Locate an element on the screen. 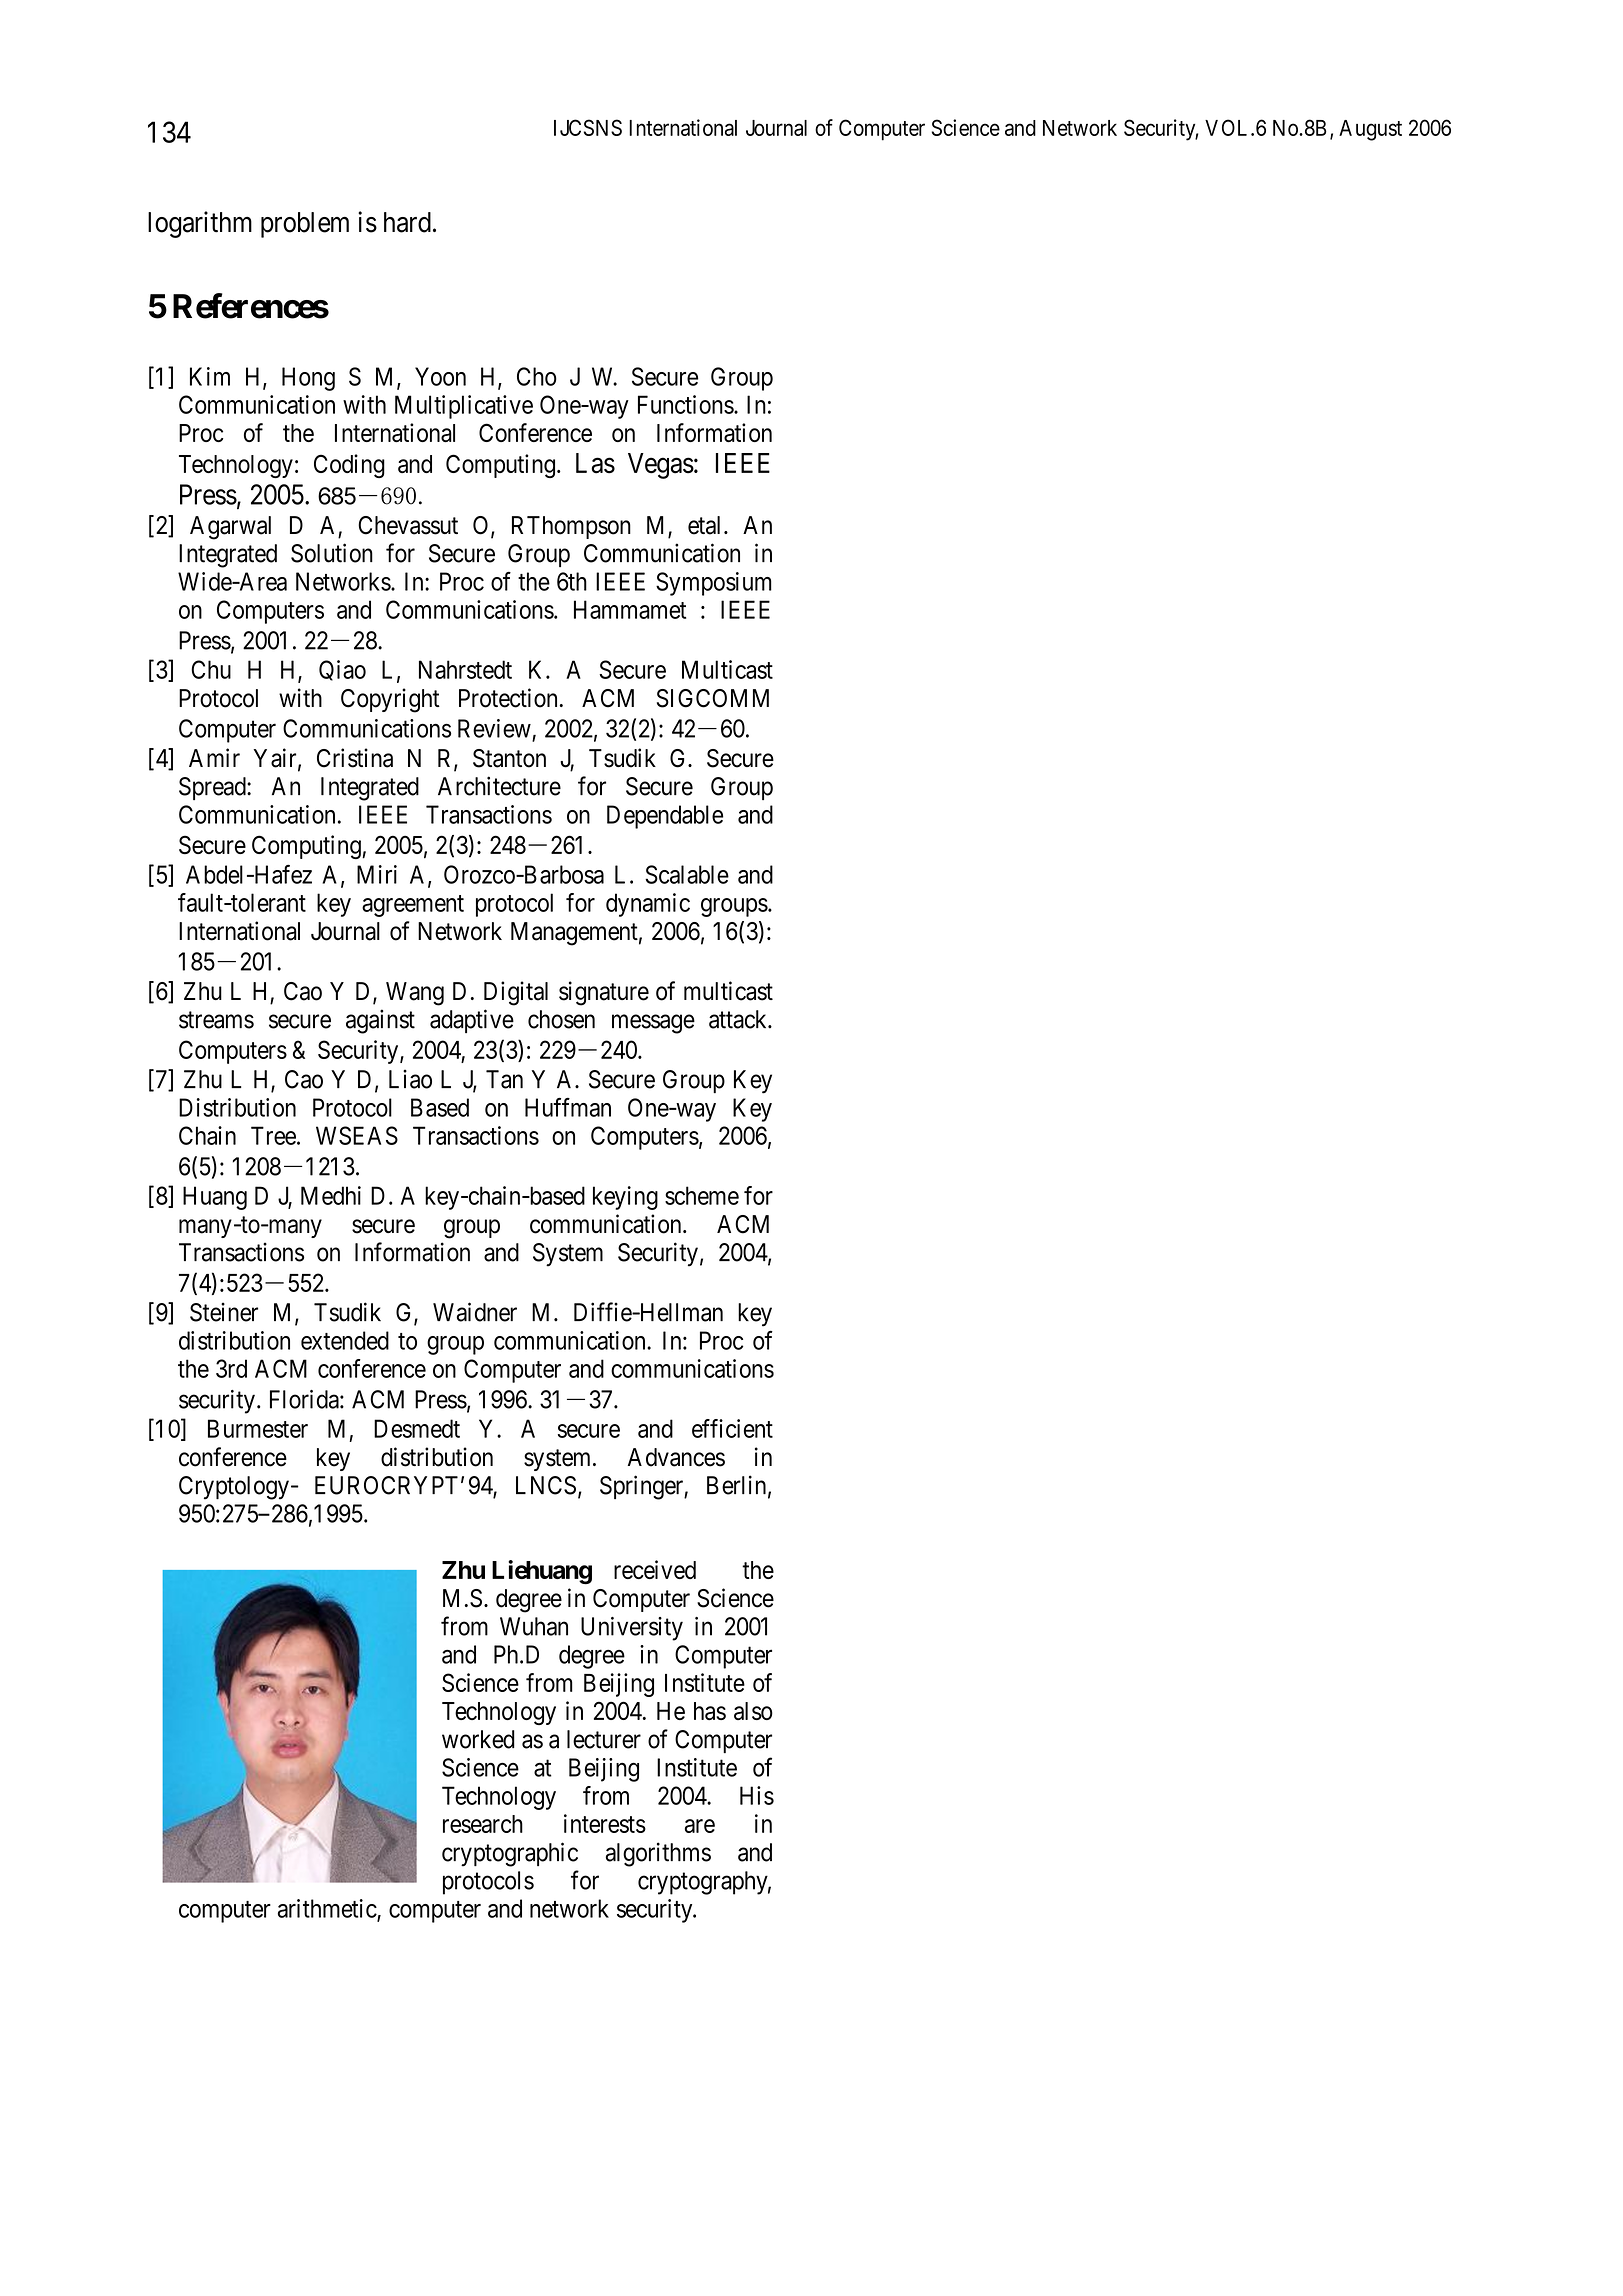  also is located at coordinates (753, 1711).
